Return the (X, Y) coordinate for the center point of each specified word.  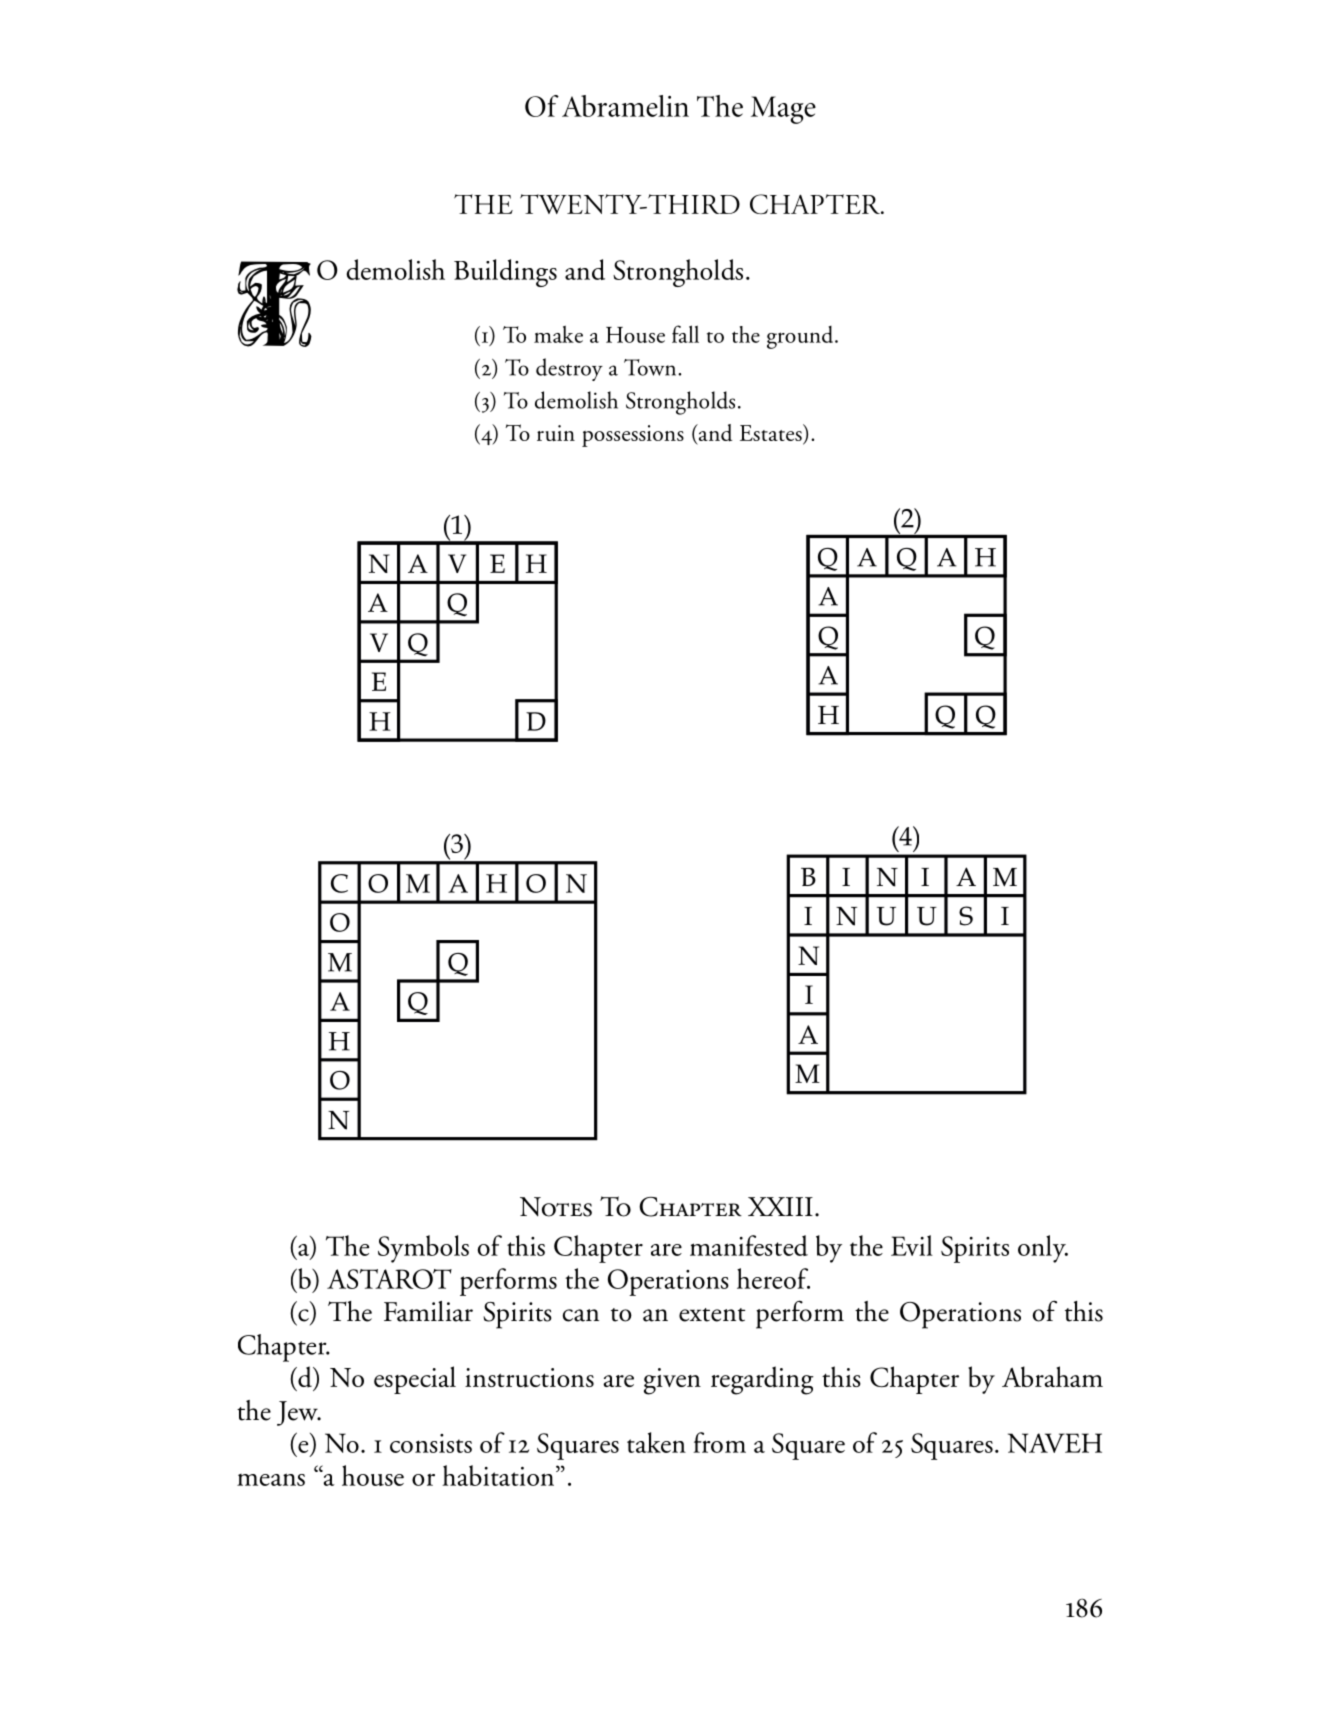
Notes (556, 1207)
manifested (749, 1245)
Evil (912, 1245)
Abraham (1052, 1376)
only (1043, 1249)
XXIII (780, 1206)
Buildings (505, 273)
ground (801, 337)
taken (656, 1442)
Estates (772, 434)
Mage (783, 110)
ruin (556, 433)
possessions (633, 436)
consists (431, 1443)
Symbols (423, 1249)
